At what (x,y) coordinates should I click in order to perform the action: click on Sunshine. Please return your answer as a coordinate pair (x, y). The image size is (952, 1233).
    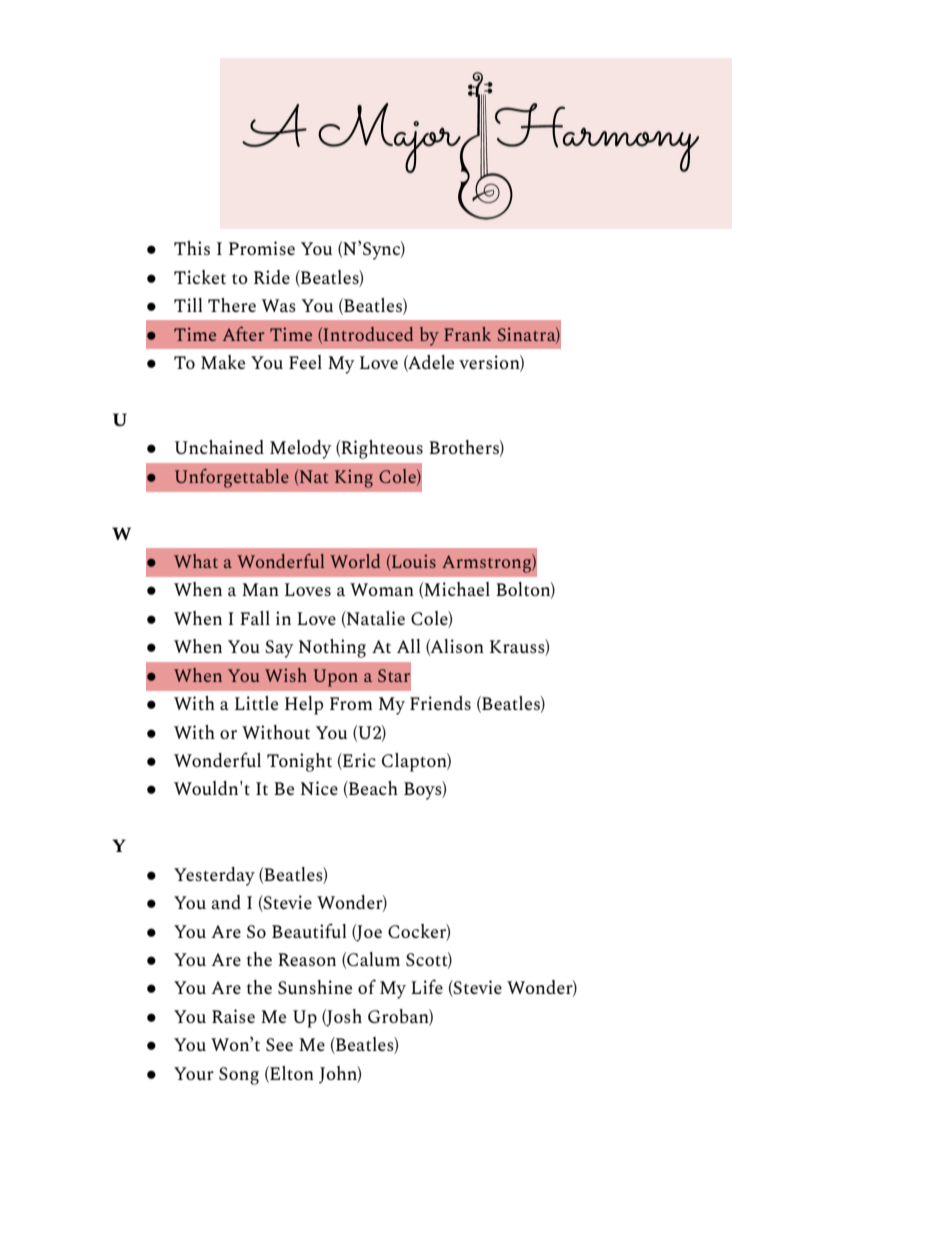
    Looking at the image, I should click on (315, 987).
